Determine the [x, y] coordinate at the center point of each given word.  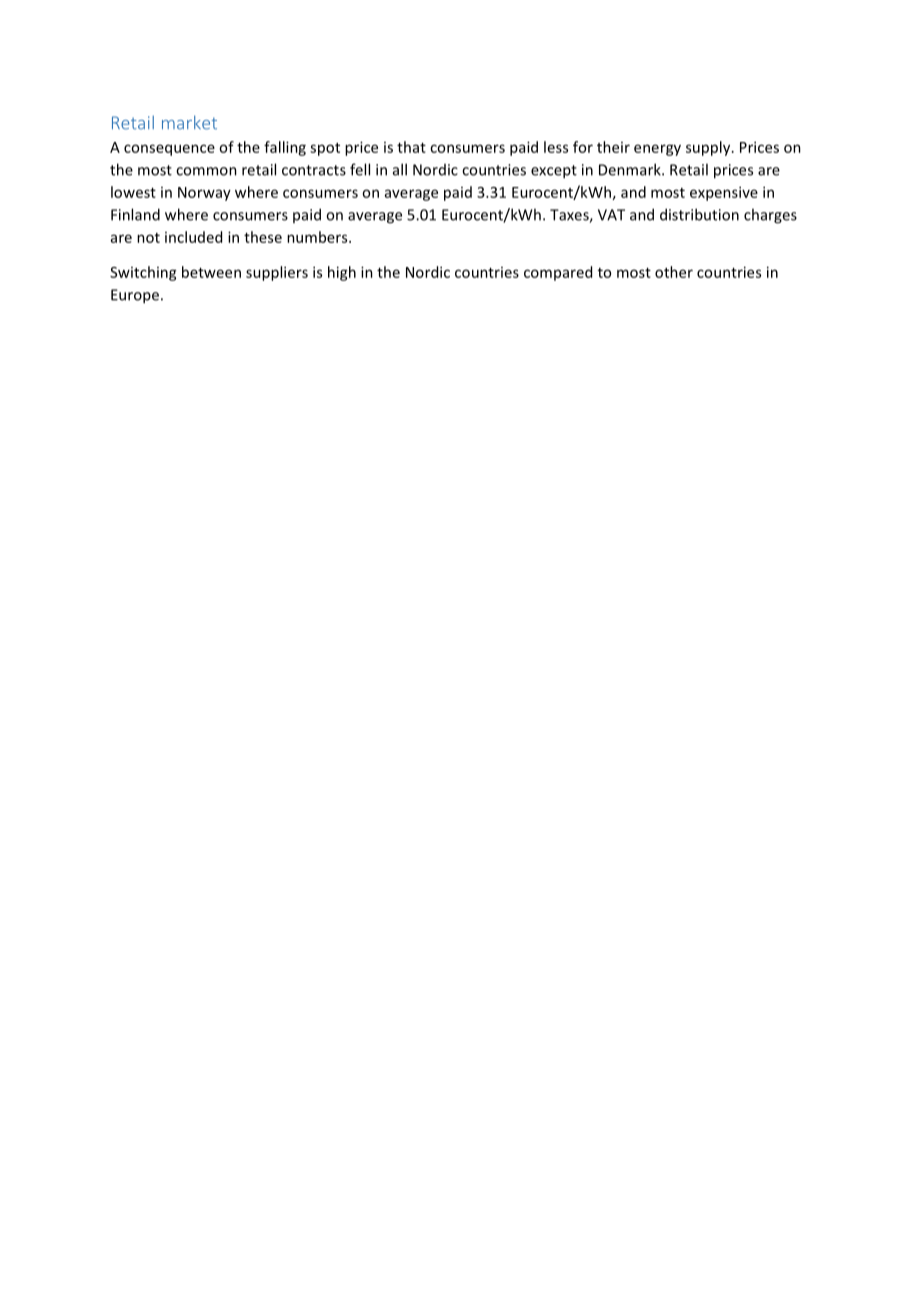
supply [709, 148]
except [554, 172]
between [211, 272]
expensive [724, 193]
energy [657, 150]
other [674, 272]
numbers [318, 237]
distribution [699, 214]
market [189, 122]
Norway [204, 194]
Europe [135, 296]
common [206, 171]
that [411, 147]
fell [360, 169]
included [193, 237]
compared [558, 273]
